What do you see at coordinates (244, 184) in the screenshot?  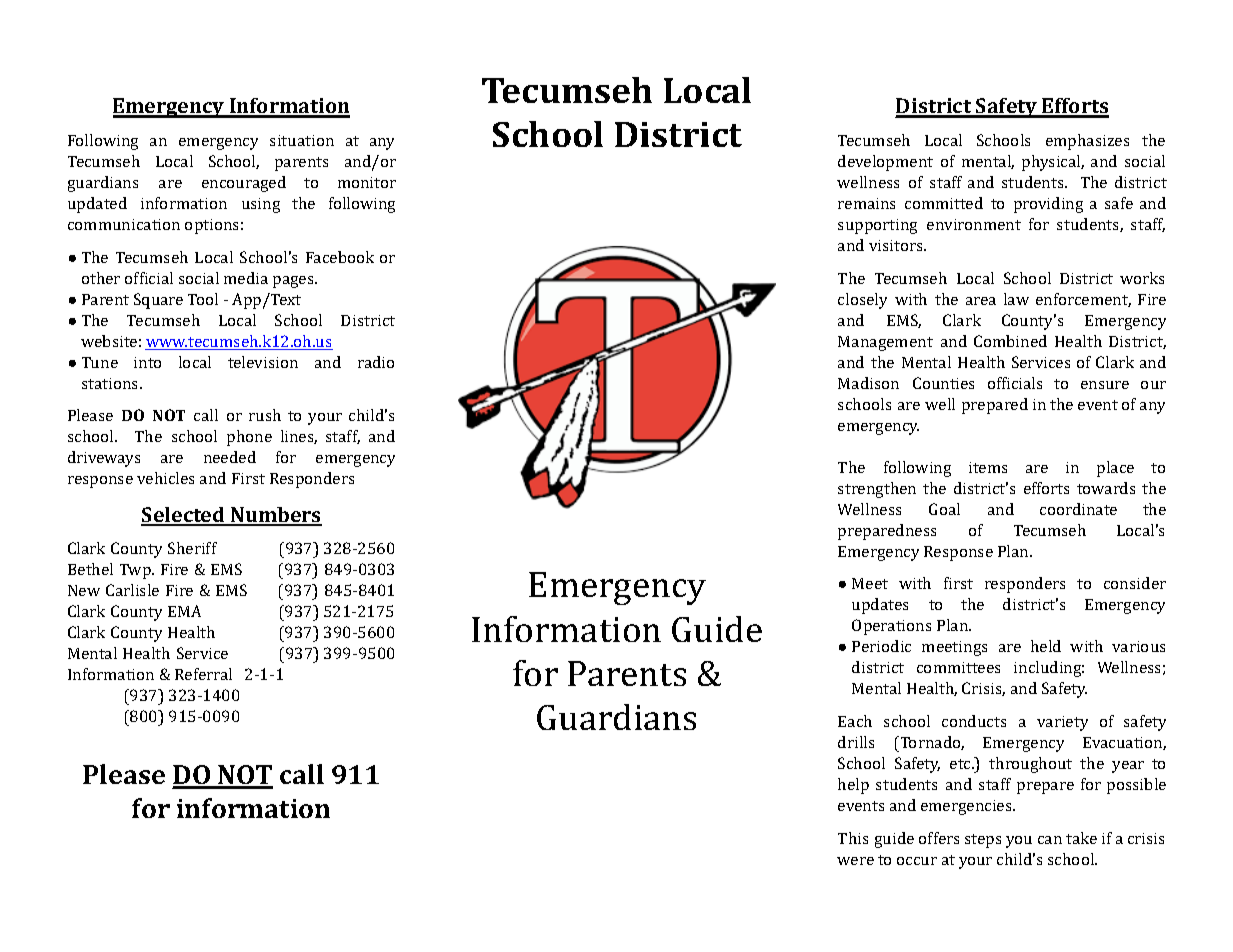 I see `encouraged` at bounding box center [244, 184].
